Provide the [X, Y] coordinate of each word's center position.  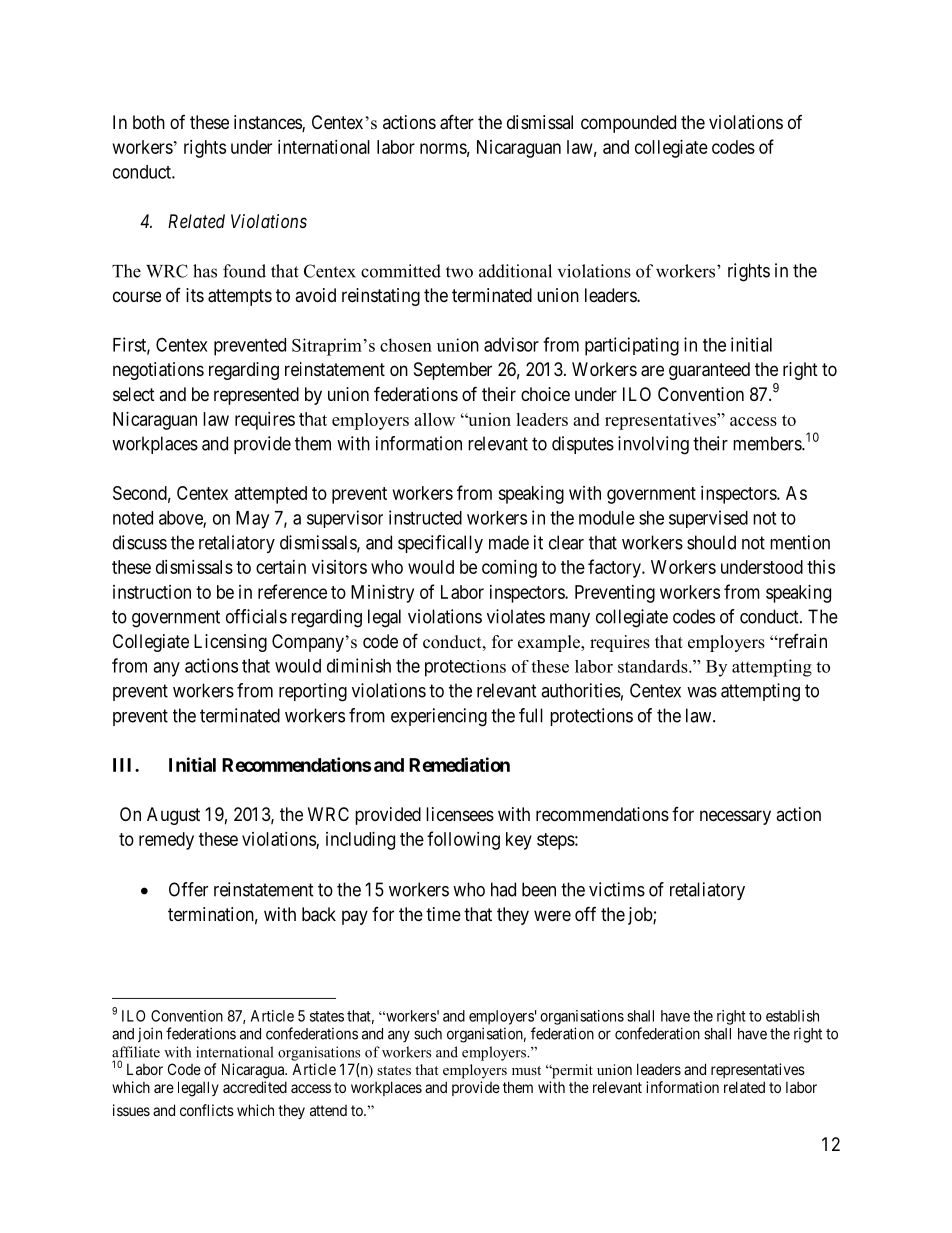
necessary [735, 817]
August [173, 816]
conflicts [207, 1110]
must [526, 1070]
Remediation [459, 764]
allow [434, 419]
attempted [271, 495]
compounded [628, 124]
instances [268, 123]
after [457, 122]
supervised [708, 519]
